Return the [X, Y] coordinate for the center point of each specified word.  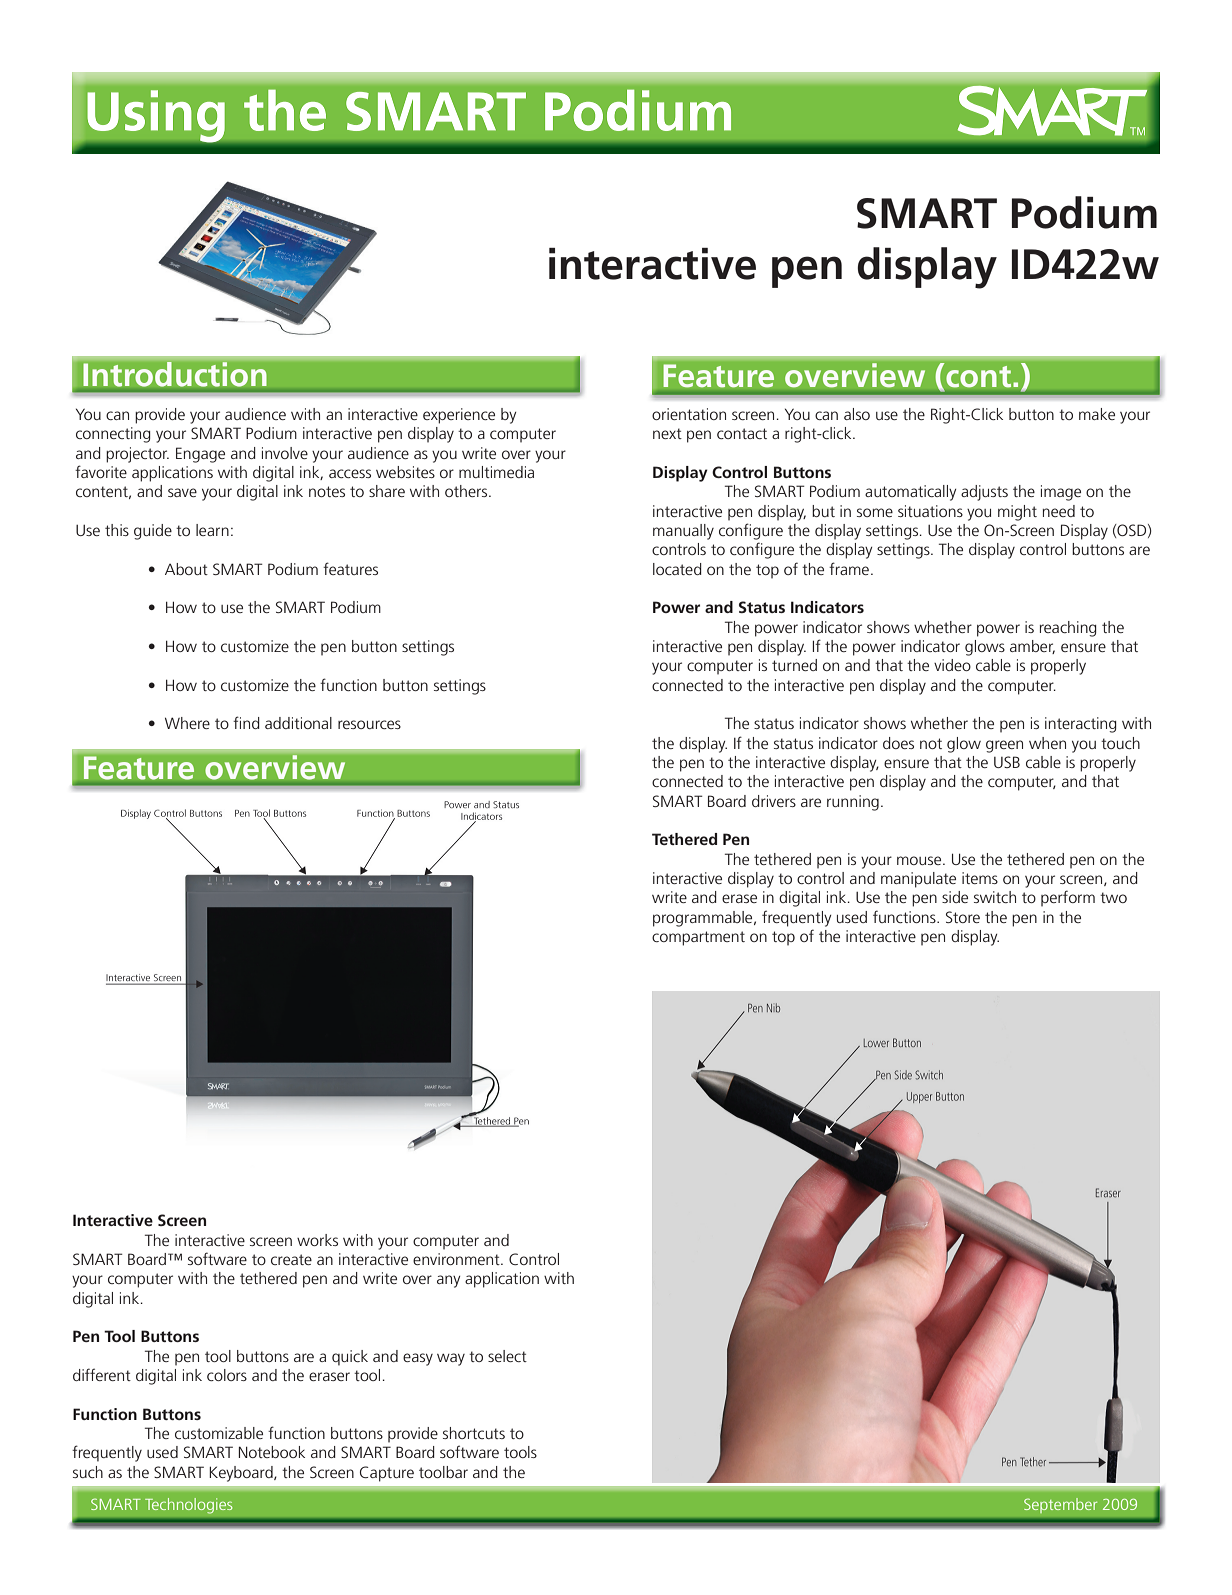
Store [963, 917]
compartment [698, 938]
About [186, 569]
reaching [1068, 629]
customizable [219, 1433]
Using [156, 116]
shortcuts [474, 1433]
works [317, 1240]
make [1097, 414]
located [677, 569]
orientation [689, 414]
